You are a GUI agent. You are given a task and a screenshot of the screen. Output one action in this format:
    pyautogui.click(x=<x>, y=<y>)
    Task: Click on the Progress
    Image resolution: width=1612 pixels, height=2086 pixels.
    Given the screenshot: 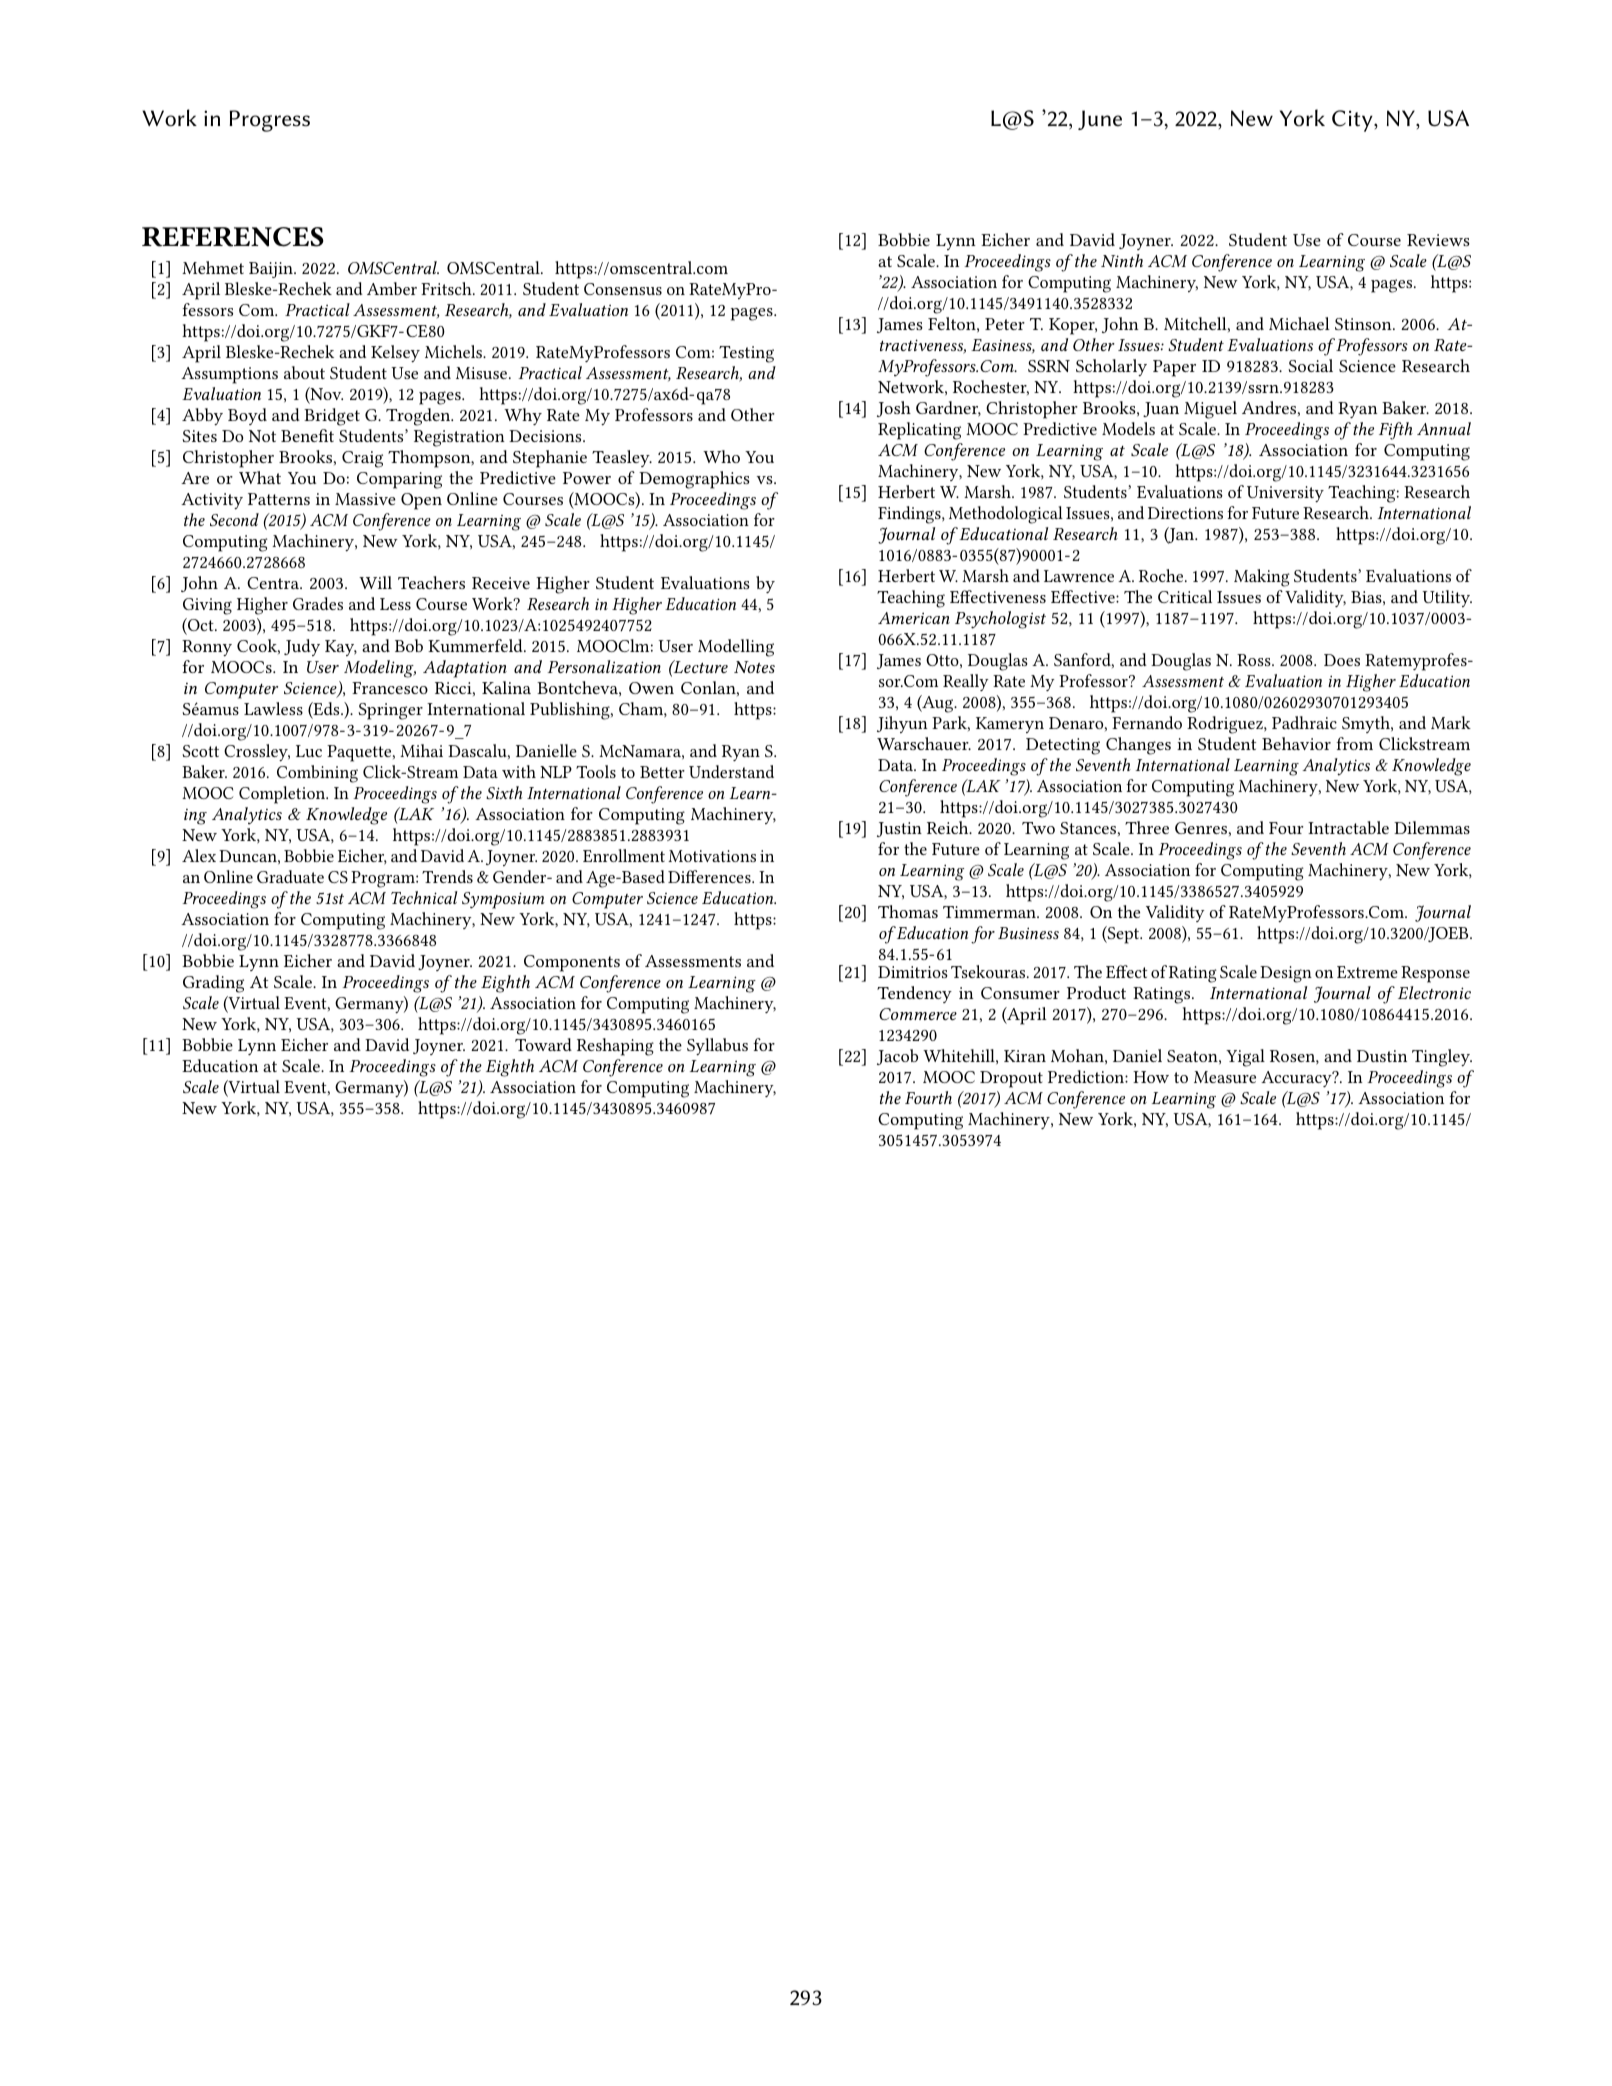 What is the action you would take?
    pyautogui.click(x=269, y=121)
